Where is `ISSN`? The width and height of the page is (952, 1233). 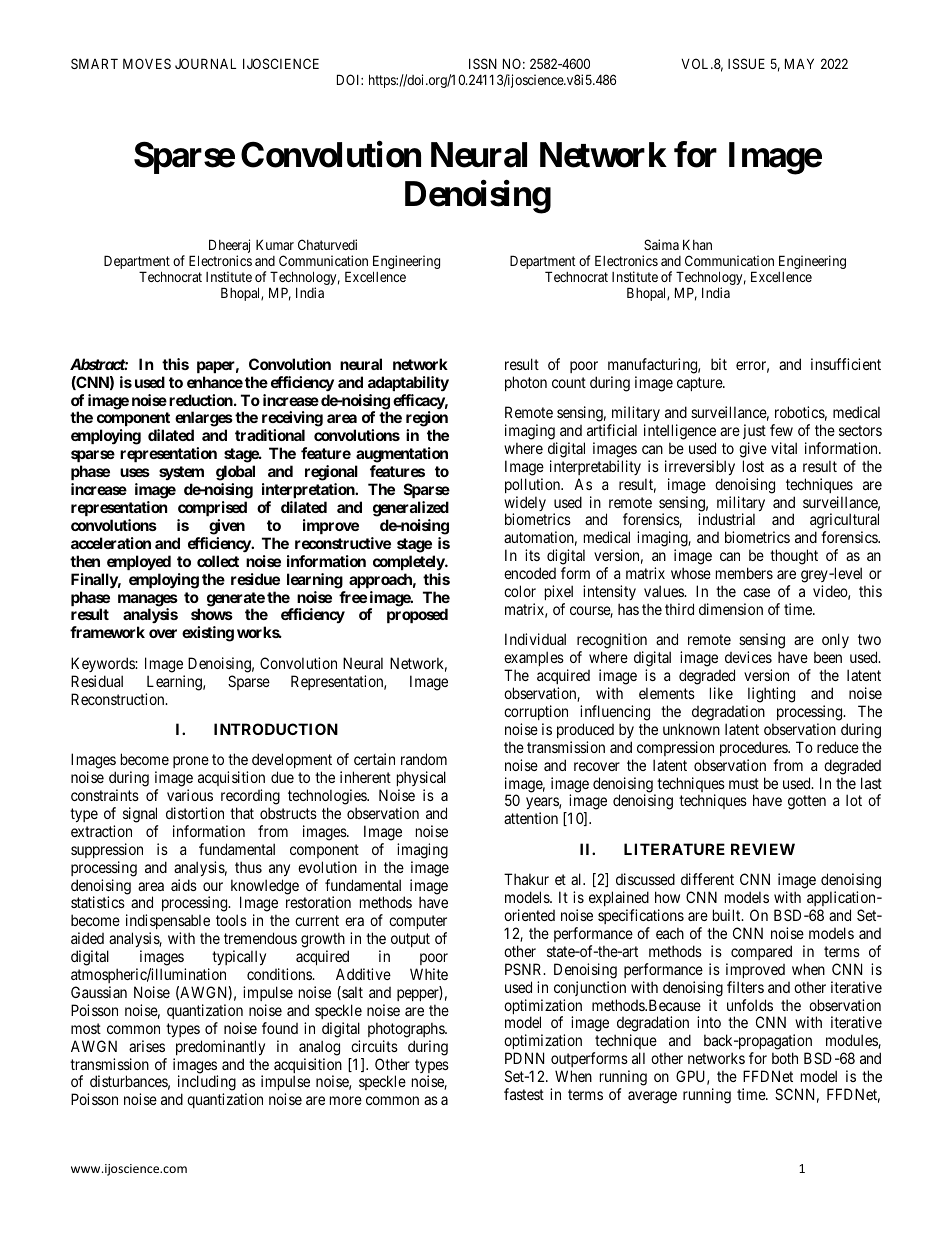
ISSN is located at coordinates (483, 63).
